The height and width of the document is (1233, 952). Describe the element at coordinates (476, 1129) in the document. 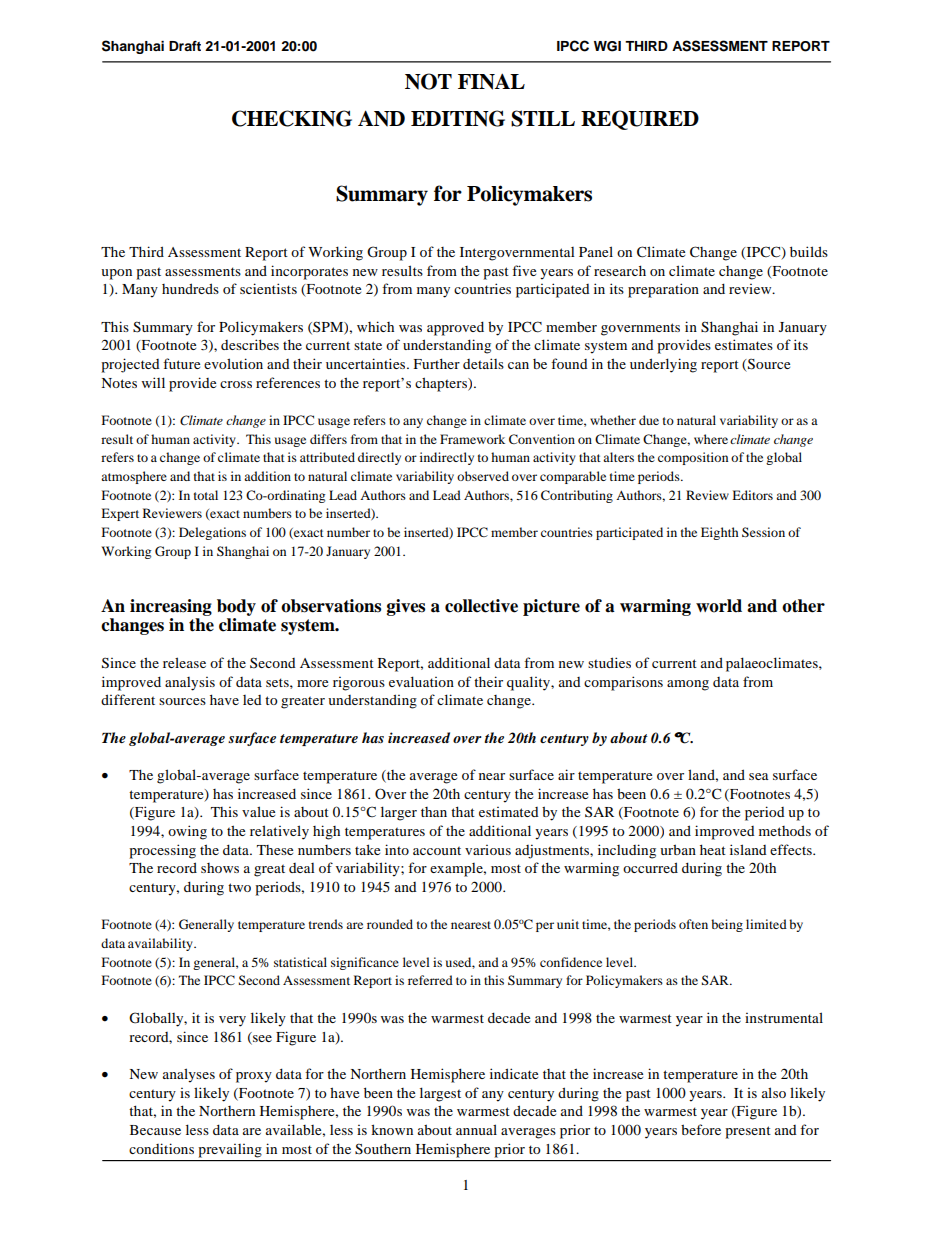

I see `annual` at that location.
